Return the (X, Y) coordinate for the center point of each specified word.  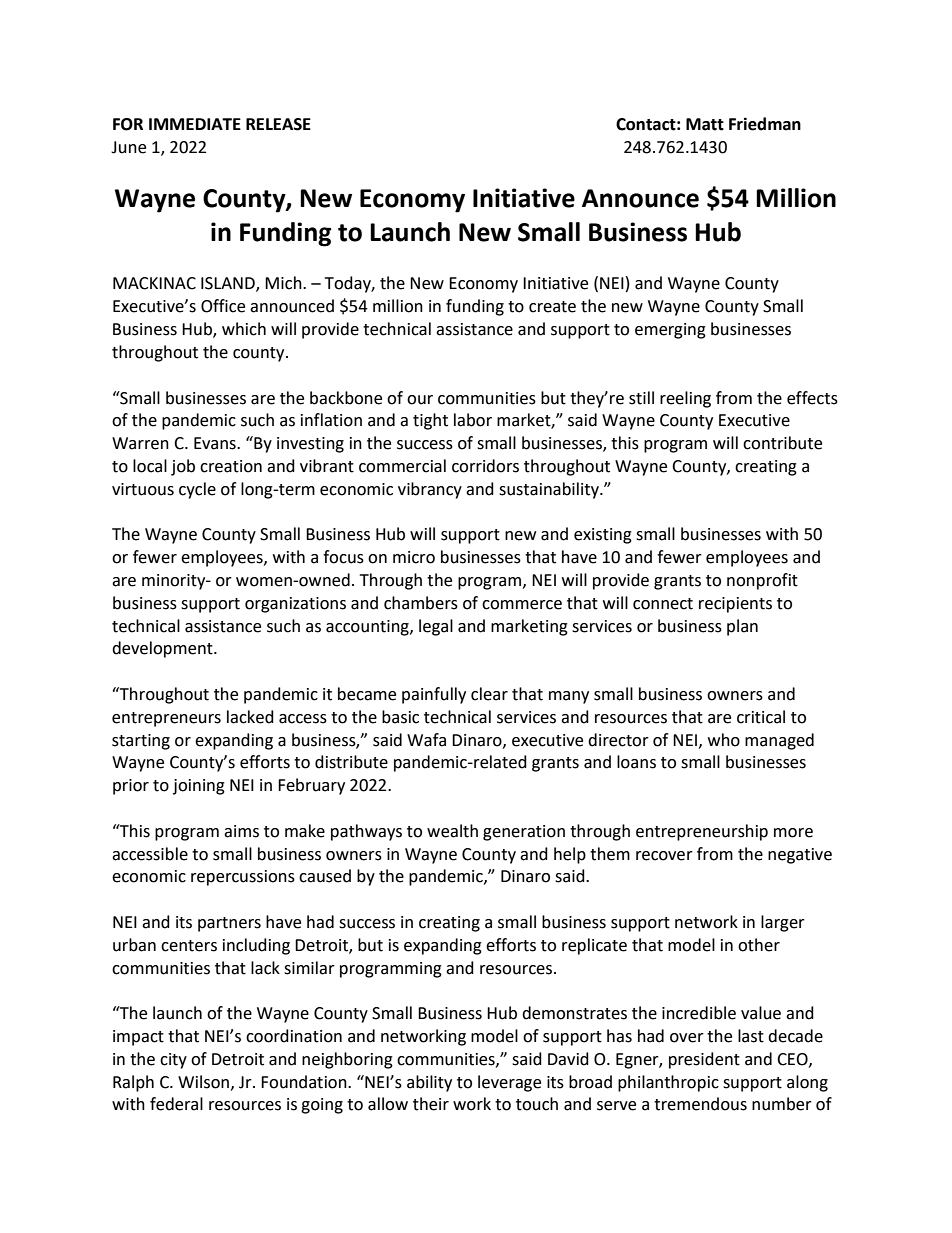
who (724, 740)
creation (231, 466)
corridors (485, 466)
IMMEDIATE (195, 124)
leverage (509, 1083)
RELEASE (278, 124)
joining (199, 787)
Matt (705, 124)
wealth (452, 831)
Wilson (203, 1082)
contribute (782, 443)
